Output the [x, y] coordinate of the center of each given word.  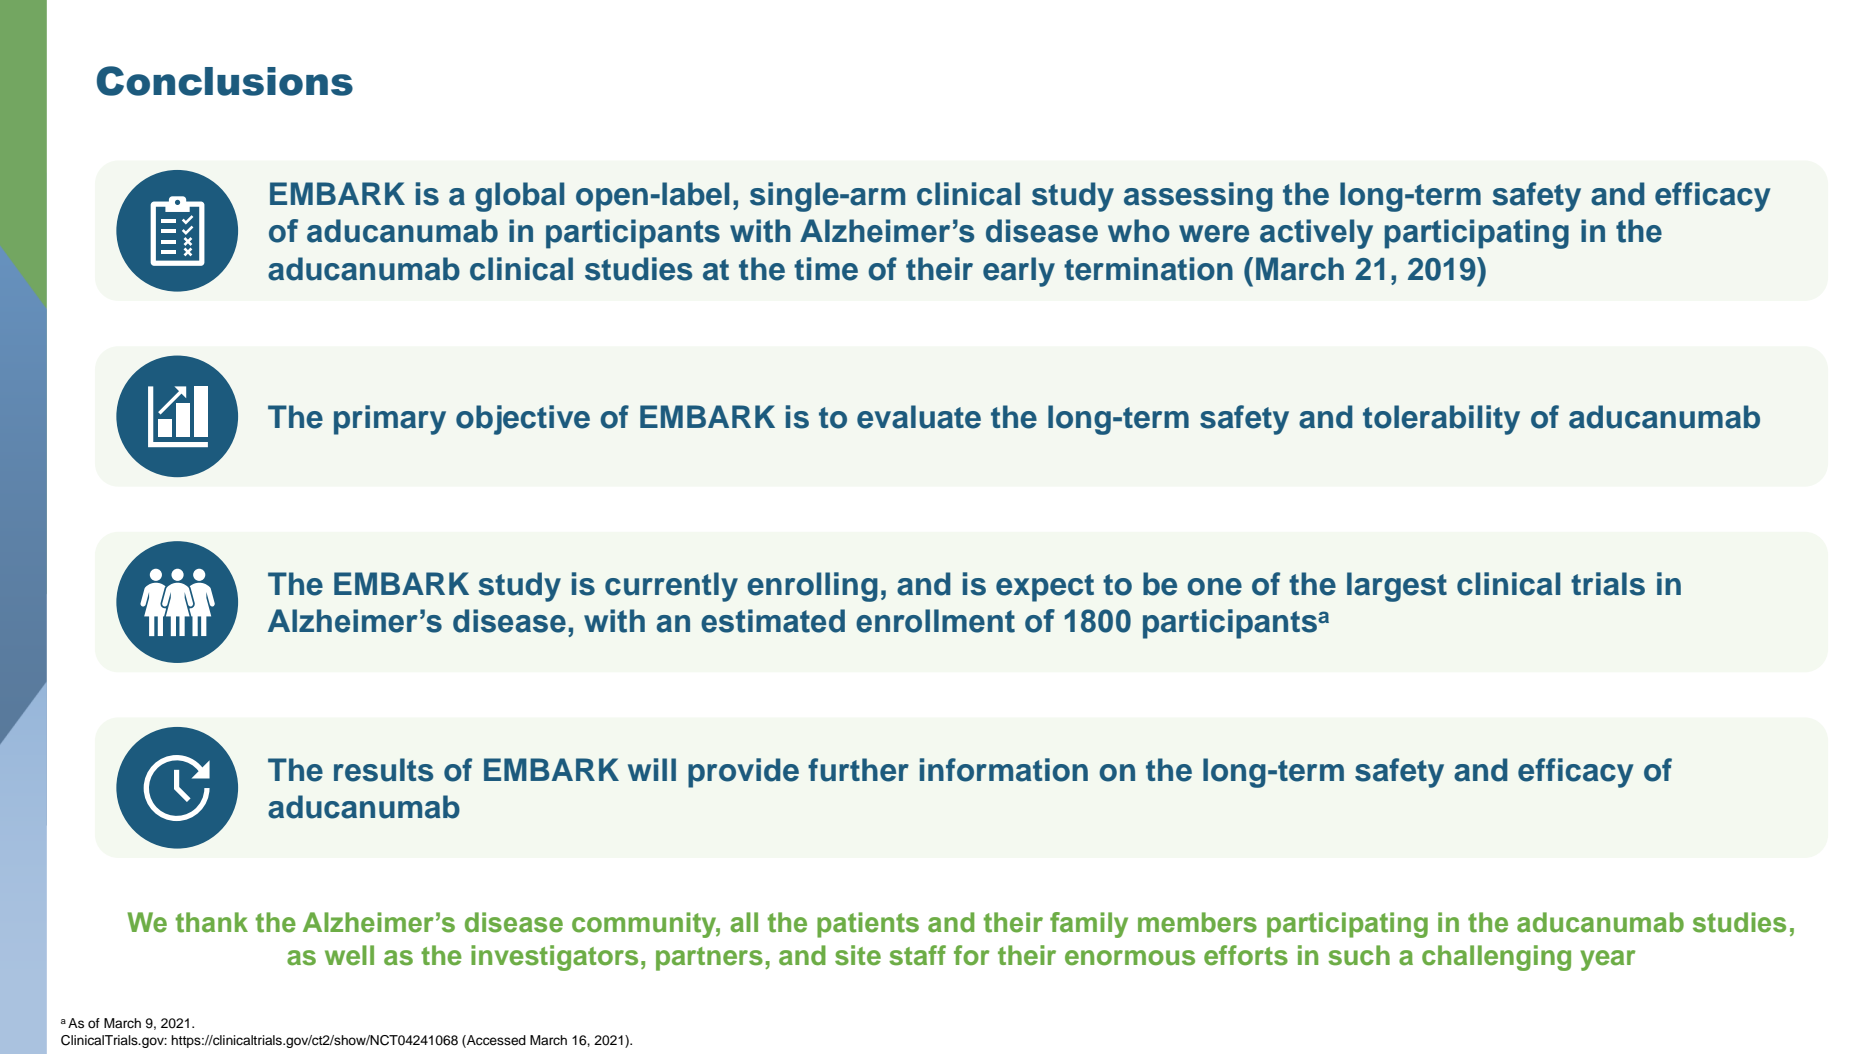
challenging [1496, 958]
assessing [1198, 197]
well [349, 955]
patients [868, 925]
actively [1316, 234]
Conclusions [225, 81]
